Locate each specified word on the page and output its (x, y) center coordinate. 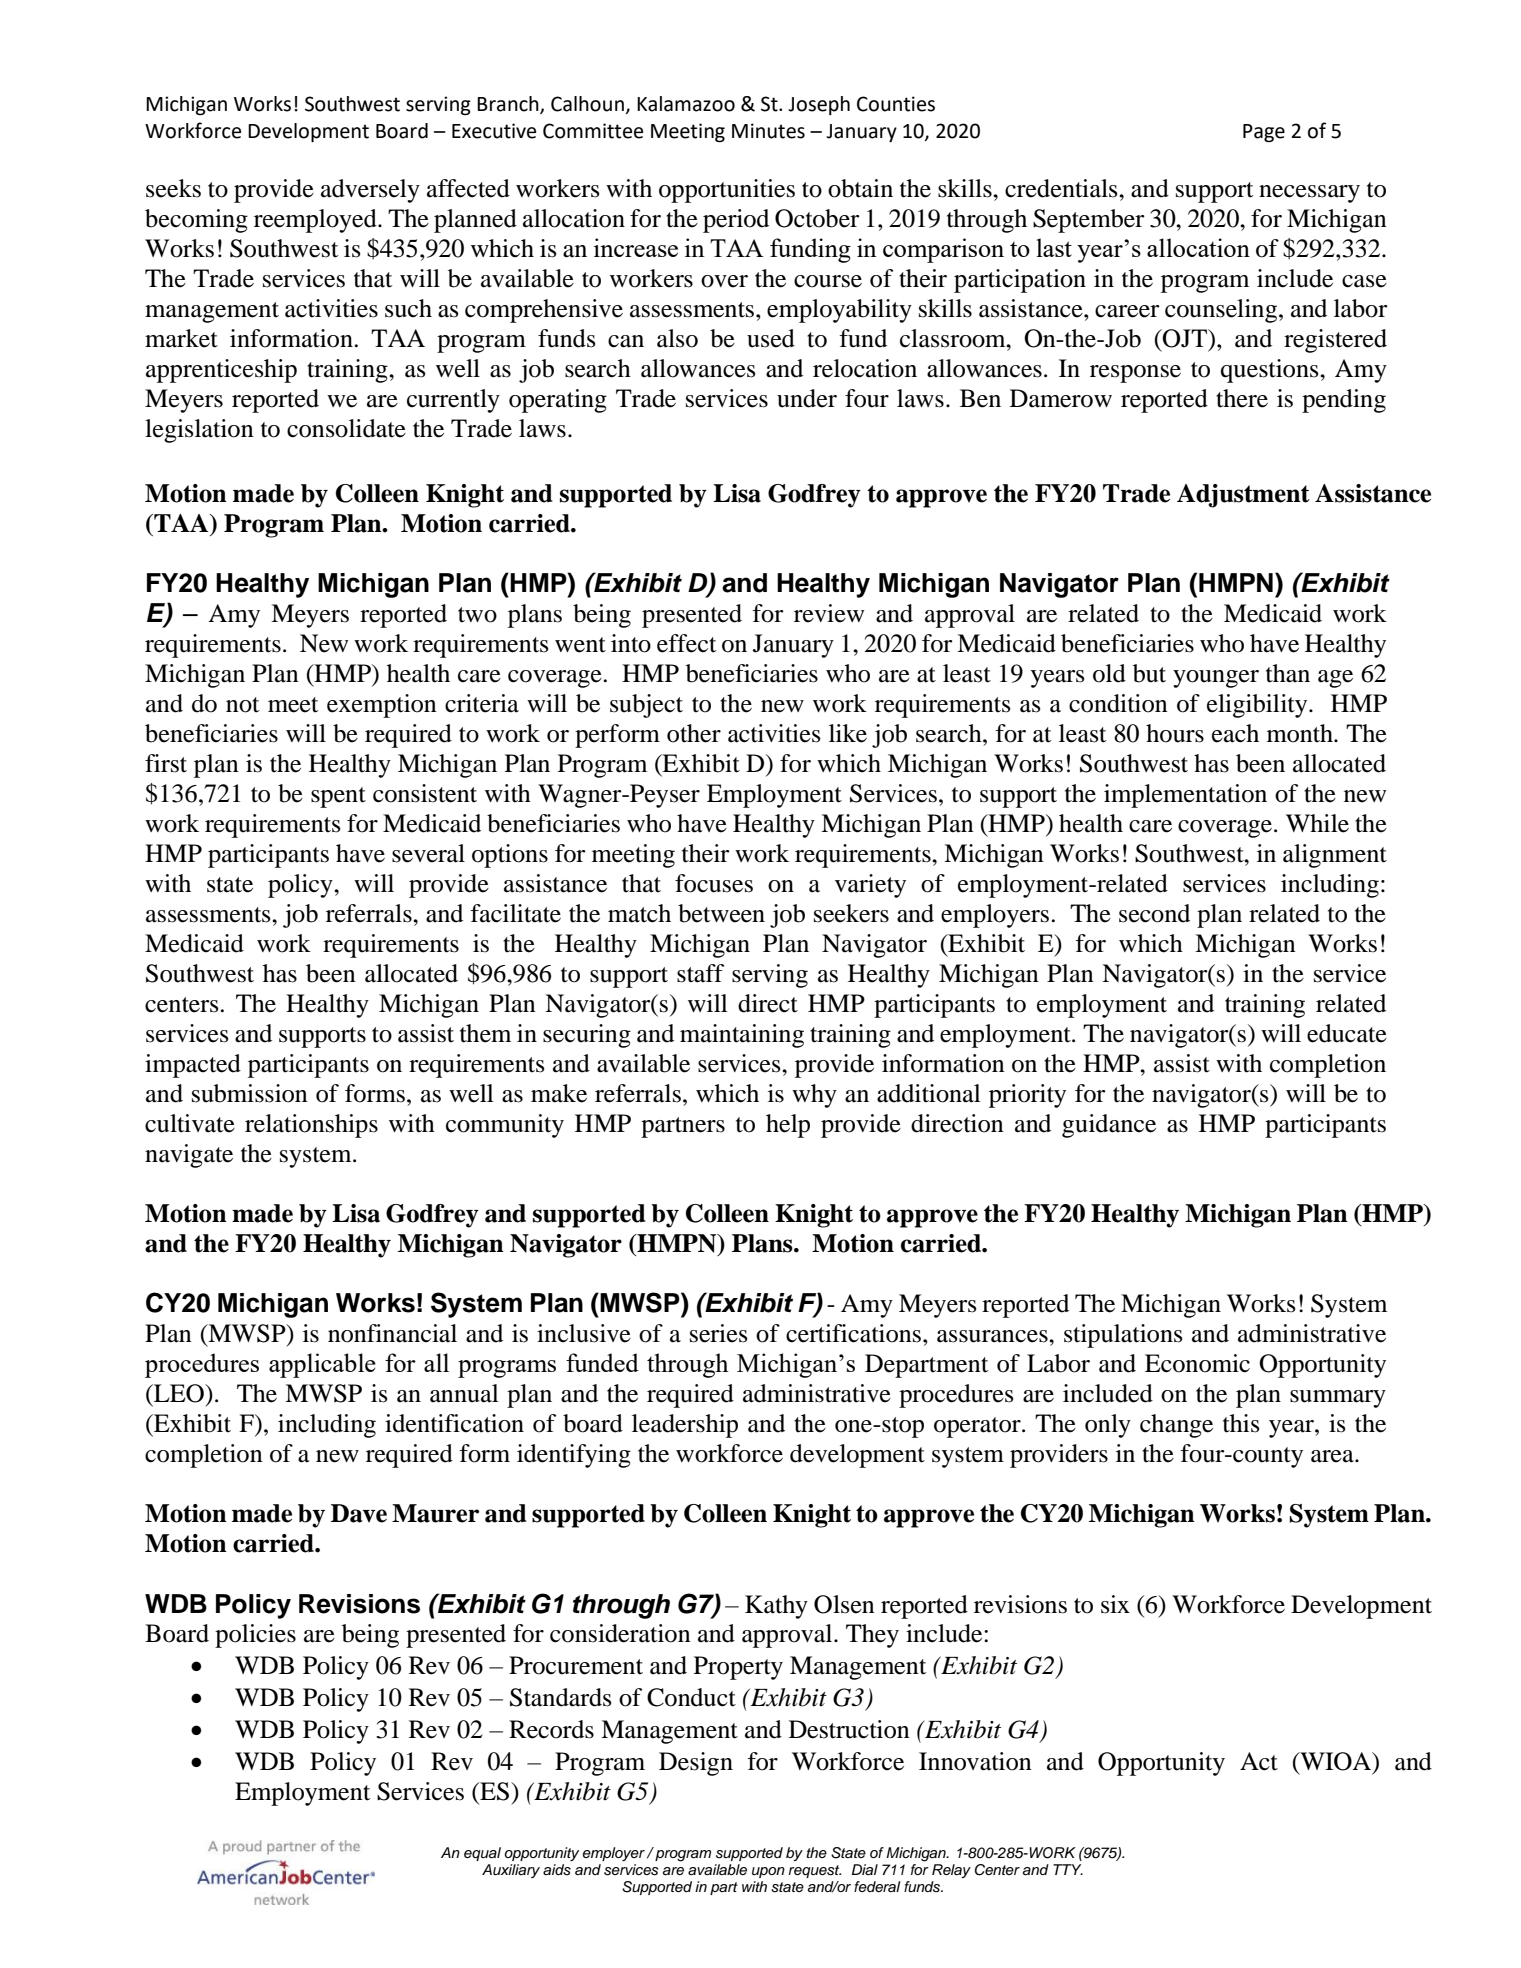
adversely (370, 191)
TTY (1068, 1869)
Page (1264, 133)
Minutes (768, 131)
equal (482, 1854)
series (718, 1333)
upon (768, 1872)
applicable (322, 1365)
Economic (1197, 1363)
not (243, 705)
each (1235, 733)
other (694, 733)
